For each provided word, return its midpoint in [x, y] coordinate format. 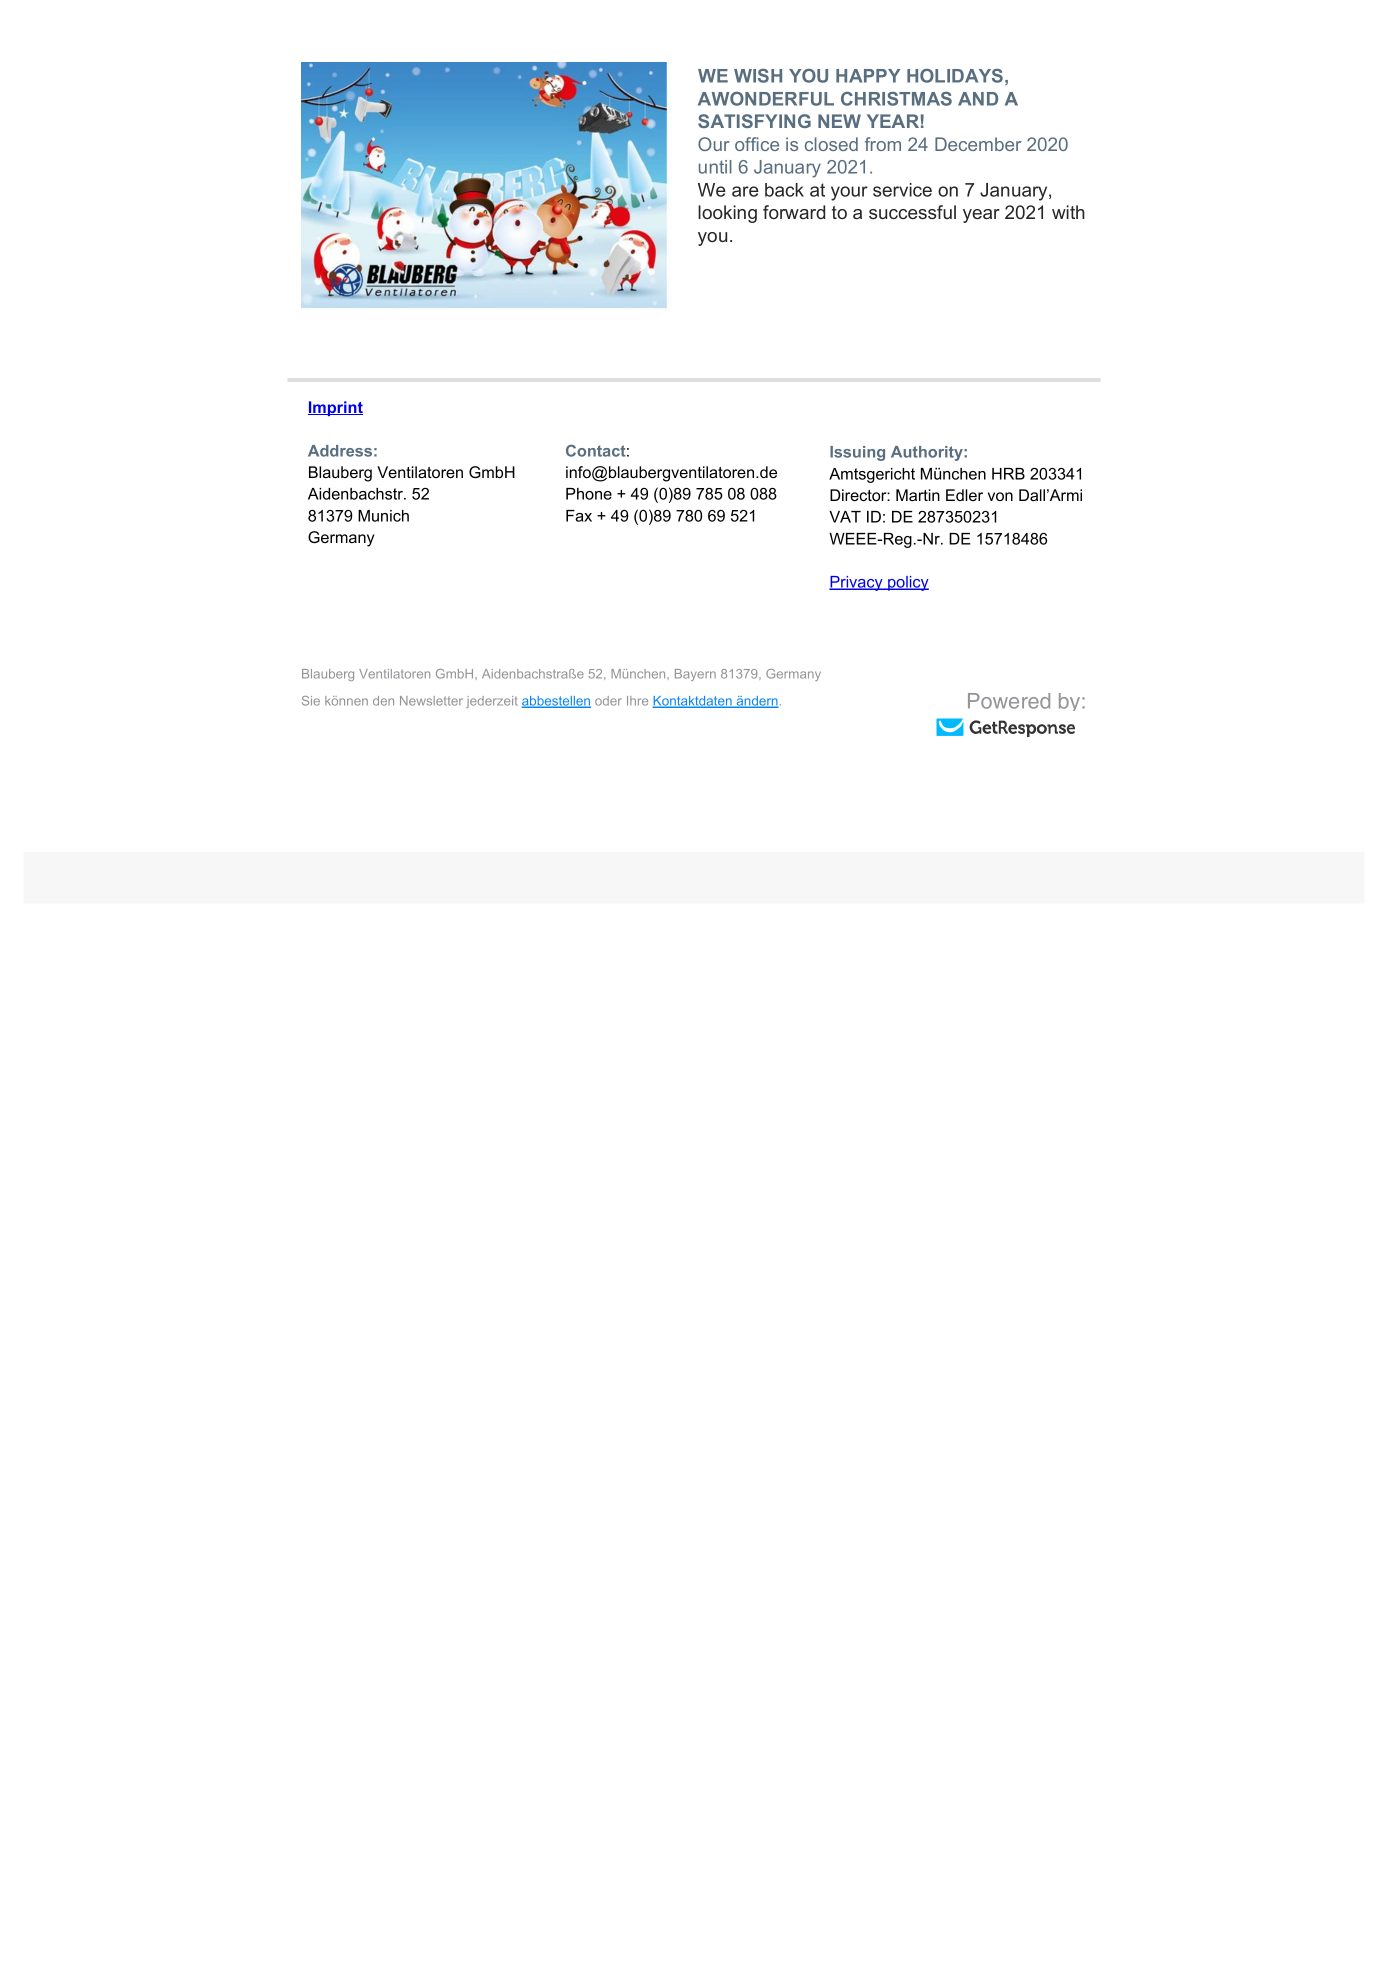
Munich [383, 516]
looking [727, 214]
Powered [1009, 701]
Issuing [857, 453]
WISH [758, 76]
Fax [579, 516]
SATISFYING [754, 121]
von [1000, 496]
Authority [928, 453]
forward [794, 212]
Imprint [335, 408]
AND [978, 99]
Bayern [695, 675]
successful [912, 212]
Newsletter [431, 701]
